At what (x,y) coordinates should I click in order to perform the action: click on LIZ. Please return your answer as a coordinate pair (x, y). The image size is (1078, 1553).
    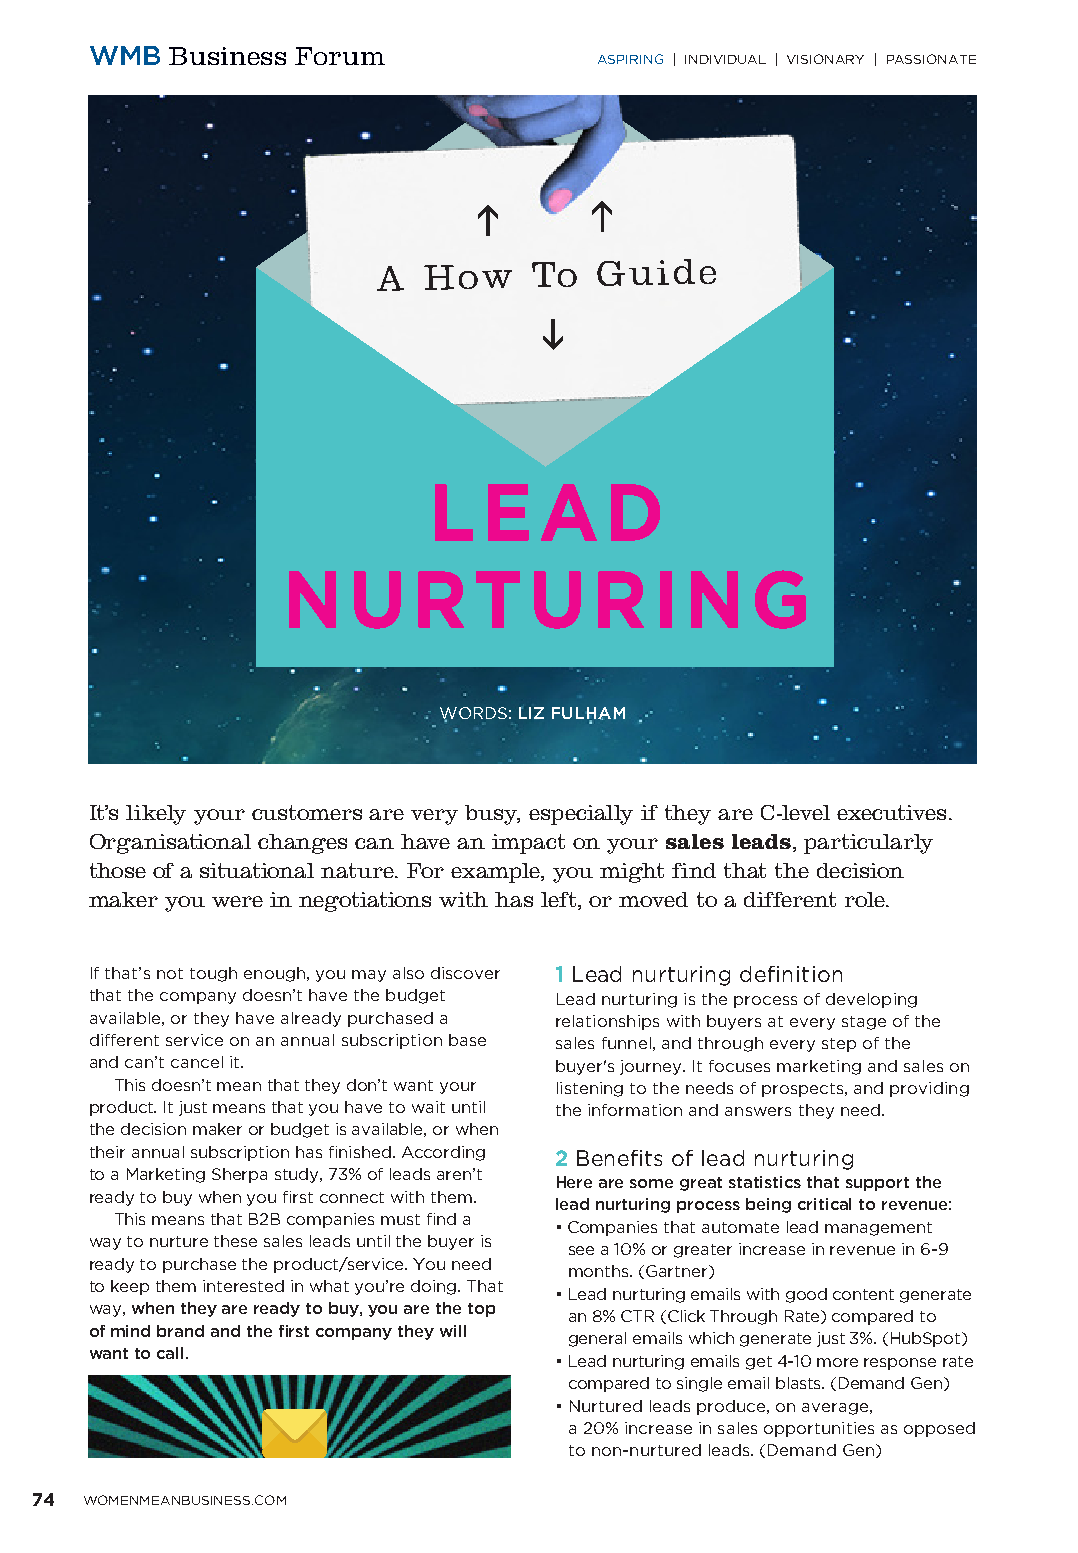
    Looking at the image, I should click on (531, 713).
